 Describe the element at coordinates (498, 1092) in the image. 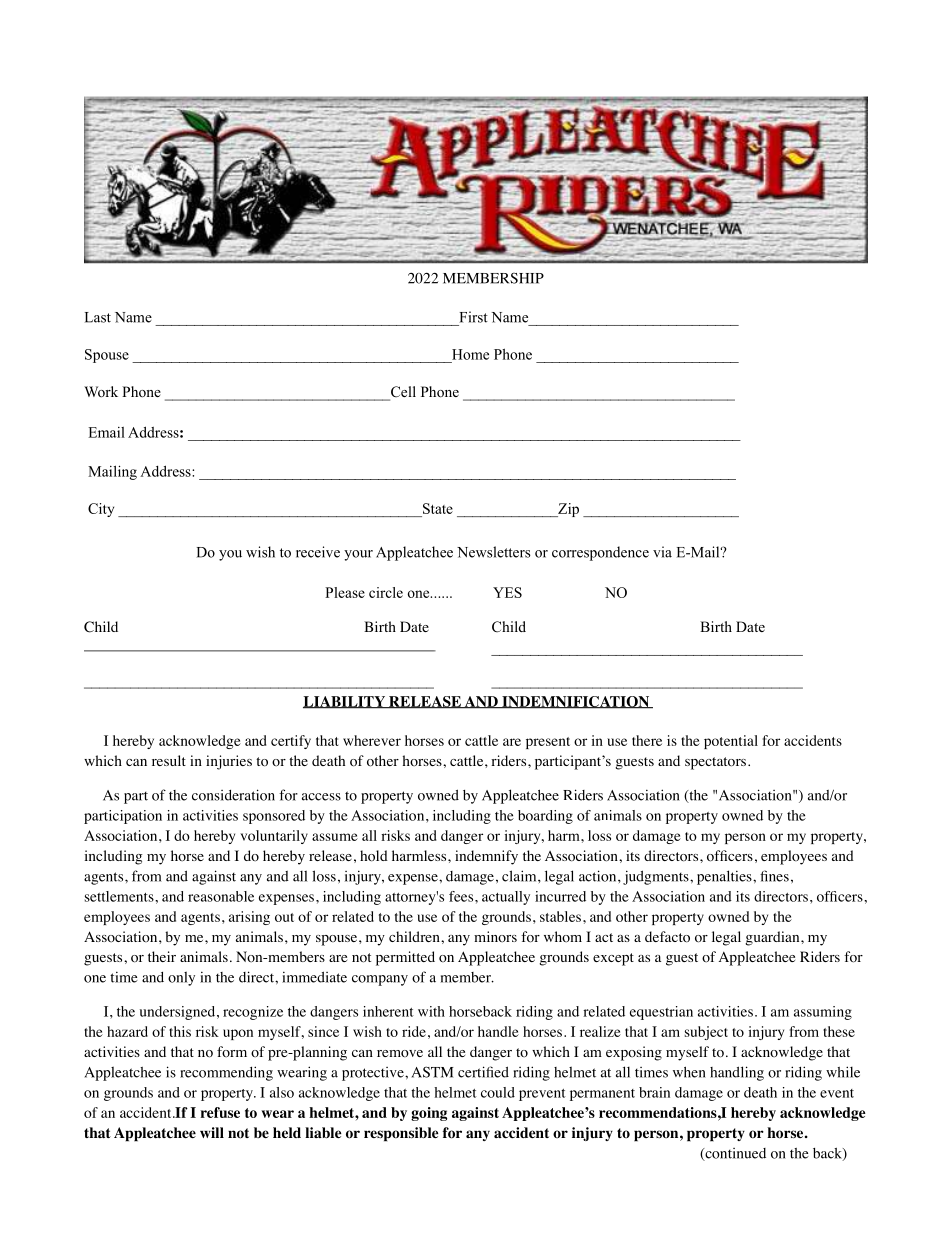

I see `could` at that location.
